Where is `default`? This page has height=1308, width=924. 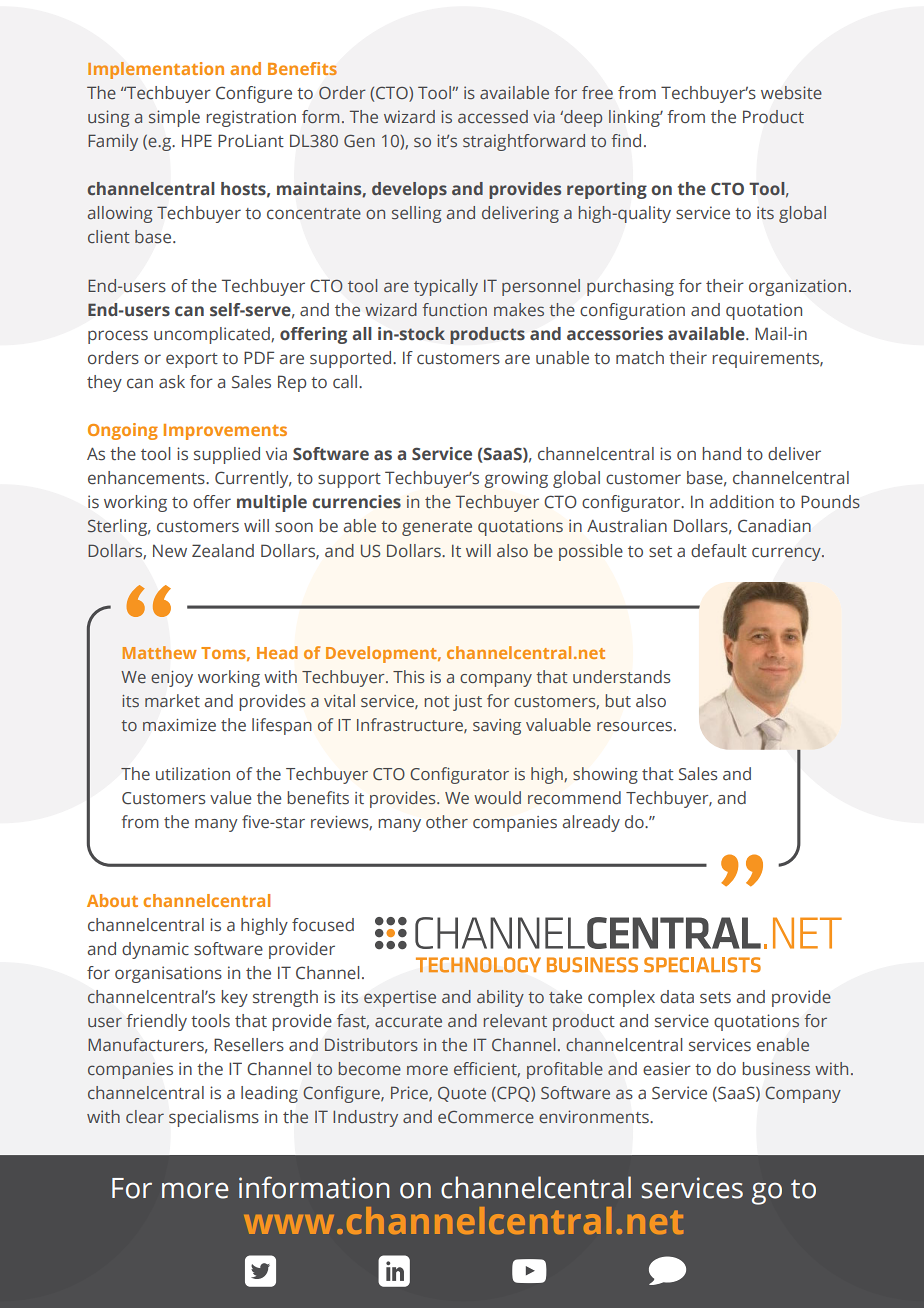 default is located at coordinates (719, 551).
